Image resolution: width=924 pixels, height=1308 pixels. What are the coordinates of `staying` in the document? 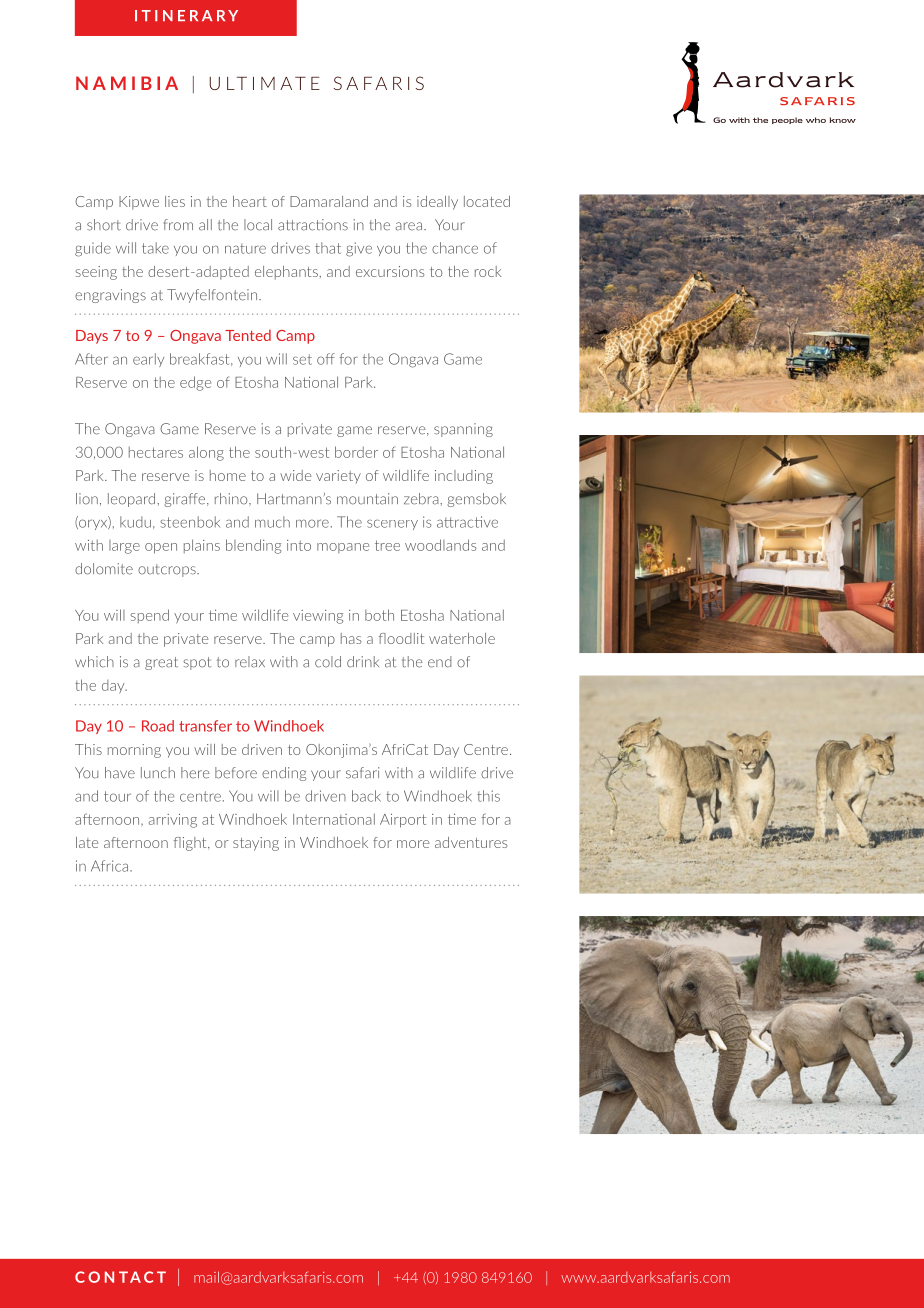 It's located at (256, 844).
